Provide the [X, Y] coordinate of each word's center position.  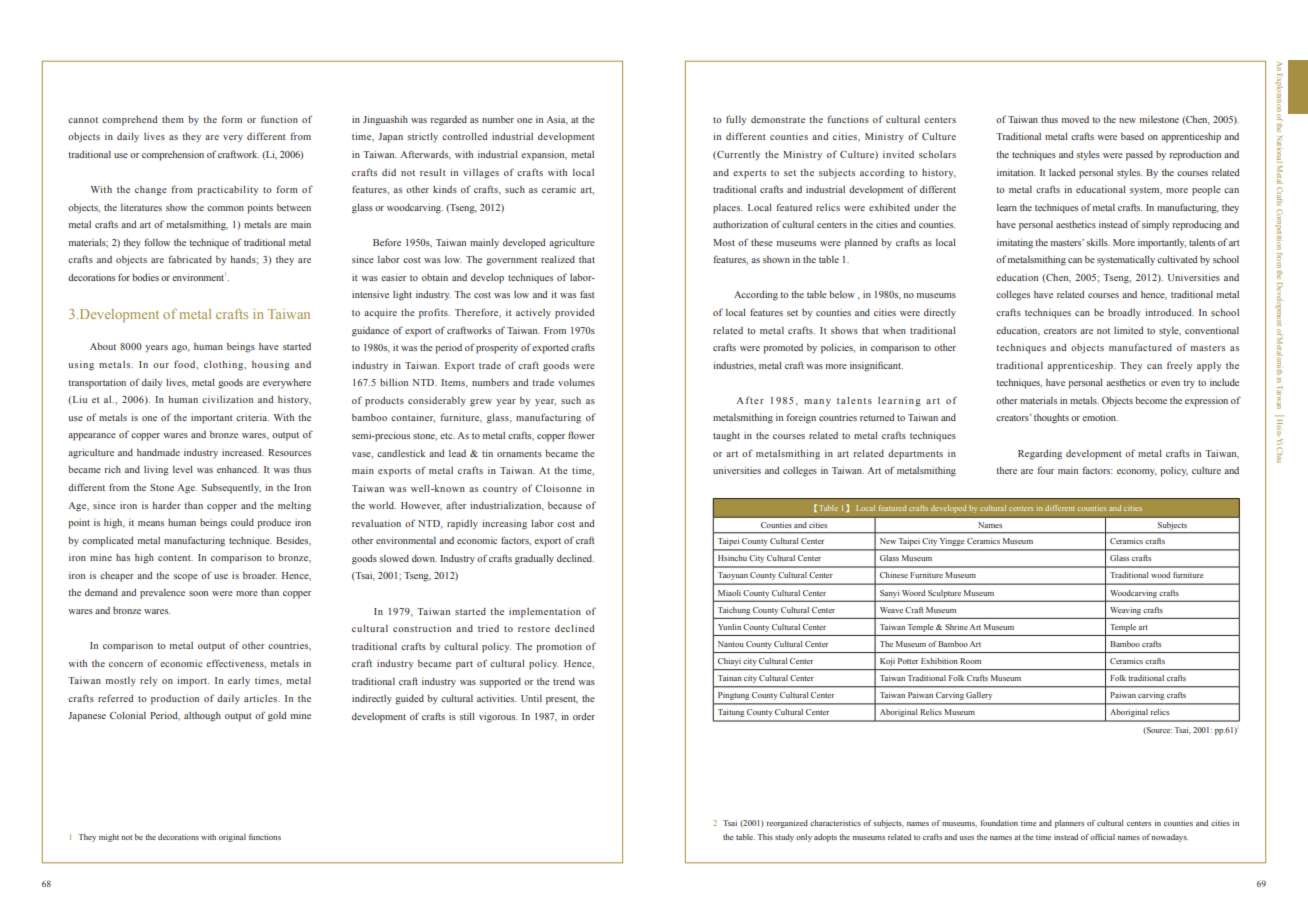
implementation [545, 613]
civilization [227, 399]
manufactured [1140, 347]
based [1132, 136]
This [765, 837]
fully [736, 120]
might [109, 838]
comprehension [173, 156]
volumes [576, 382]
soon [198, 593]
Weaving [1125, 611]
